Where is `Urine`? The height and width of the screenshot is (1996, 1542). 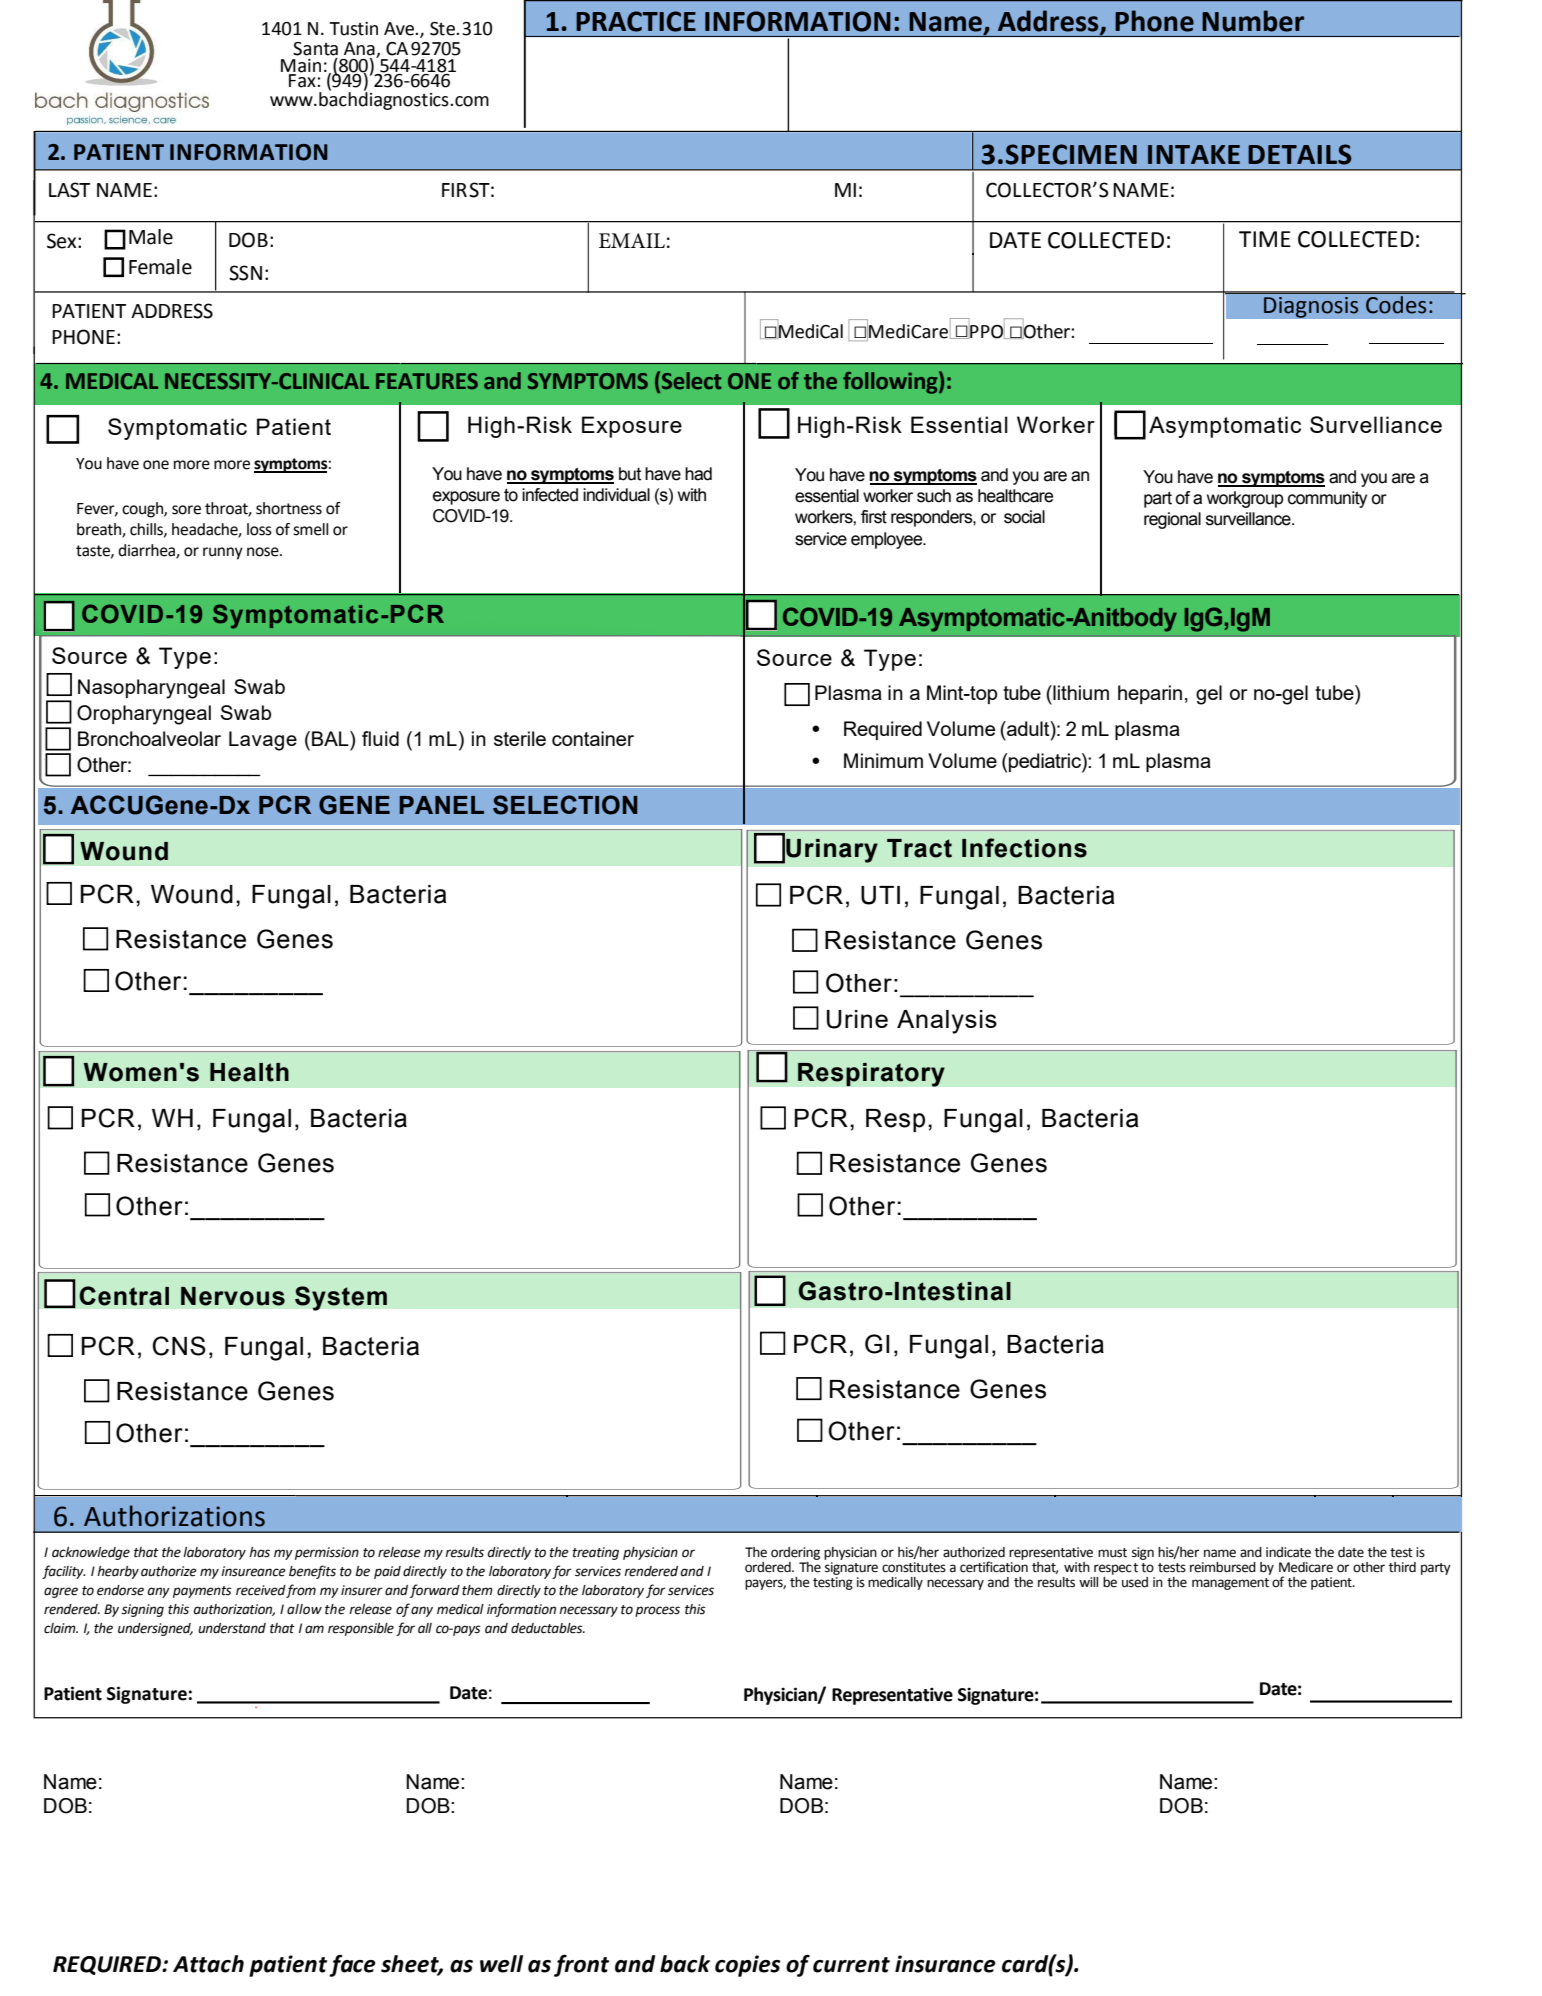
Urine is located at coordinates (857, 1019).
